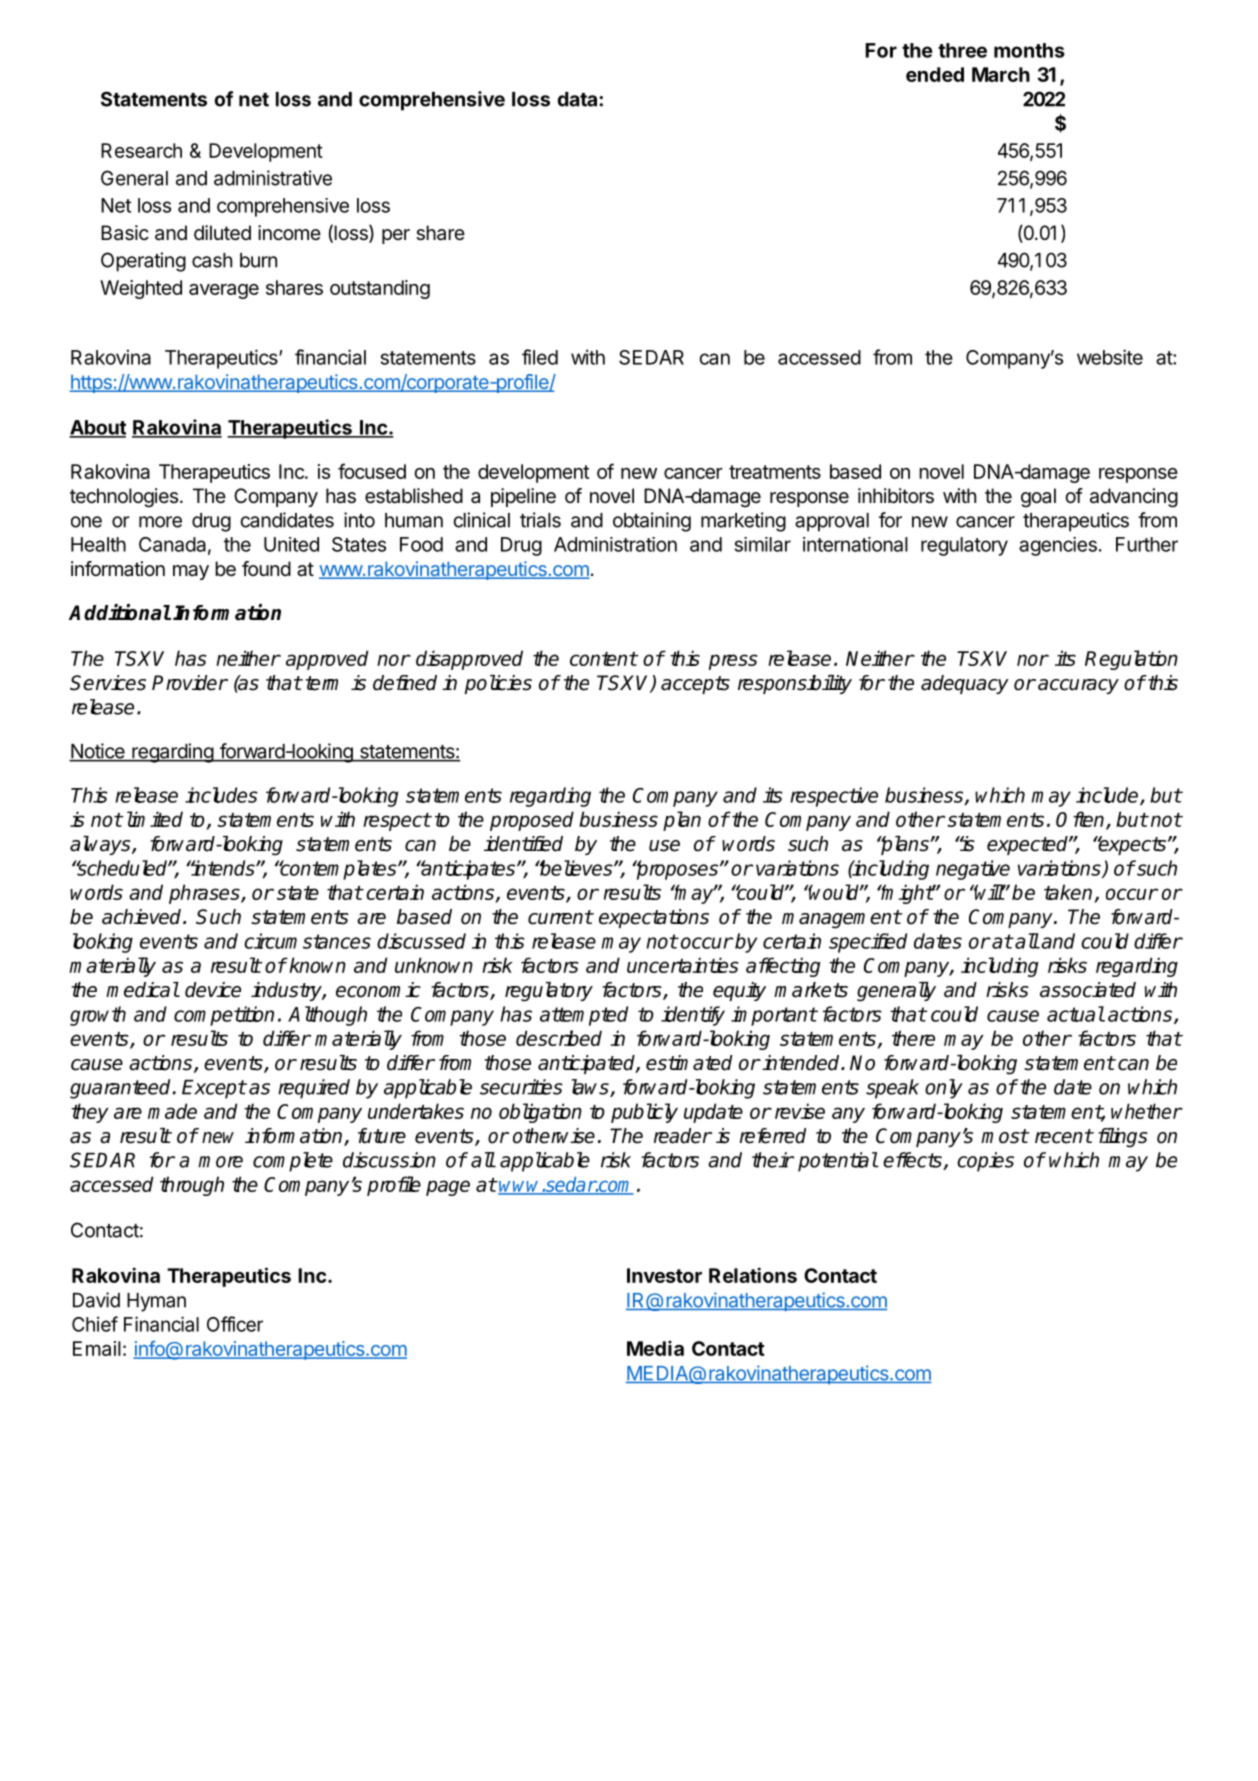 This screenshot has width=1258, height=1781. I want to click on Research, so click(141, 150).
